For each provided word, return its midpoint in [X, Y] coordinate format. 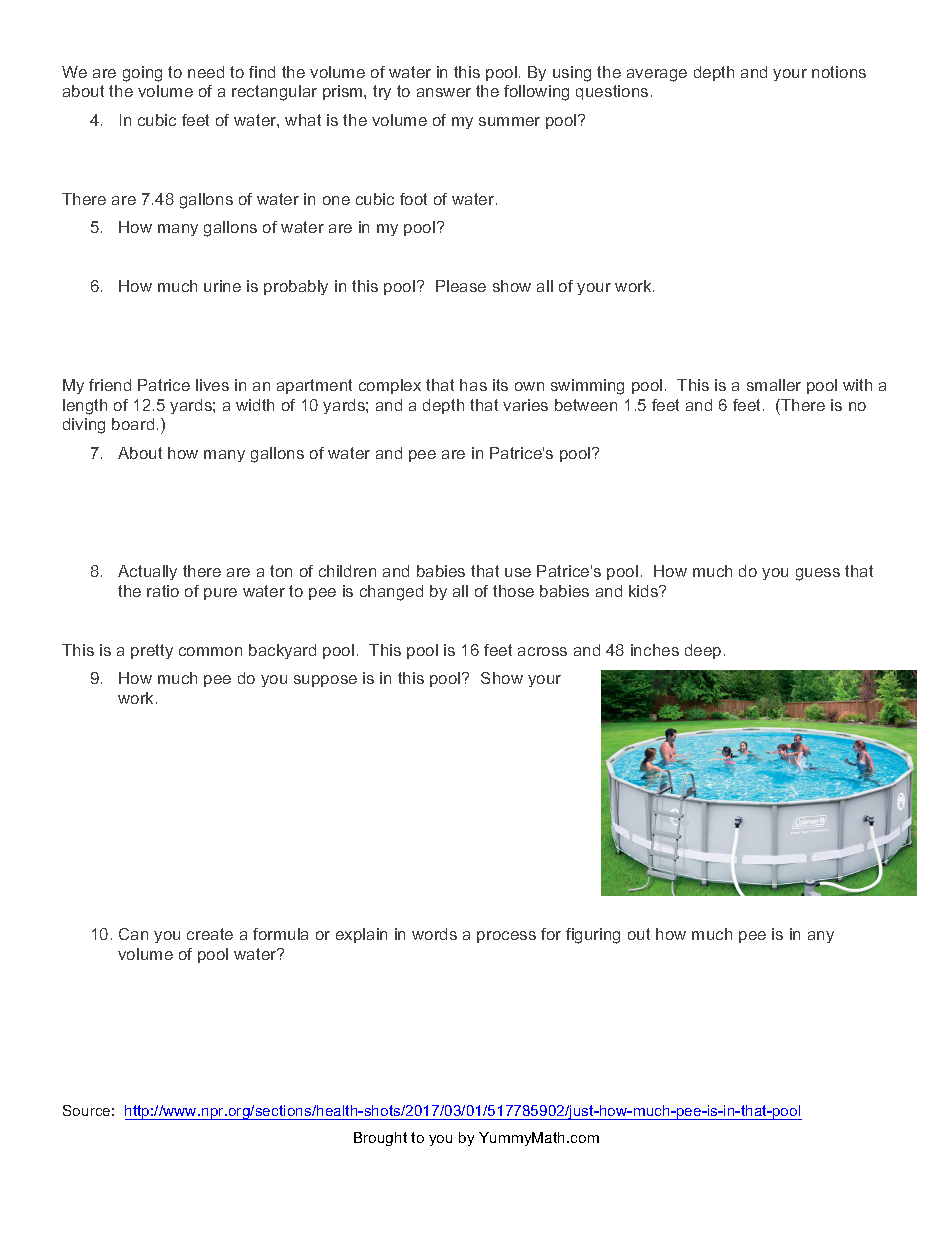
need [206, 72]
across [542, 651]
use [518, 572]
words [434, 934]
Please [461, 286]
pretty [152, 651]
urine [222, 286]
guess [818, 574]
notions [839, 72]
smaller [774, 385]
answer [444, 92]
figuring [593, 936]
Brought [380, 1139]
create [210, 934]
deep [703, 651]
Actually [147, 572]
